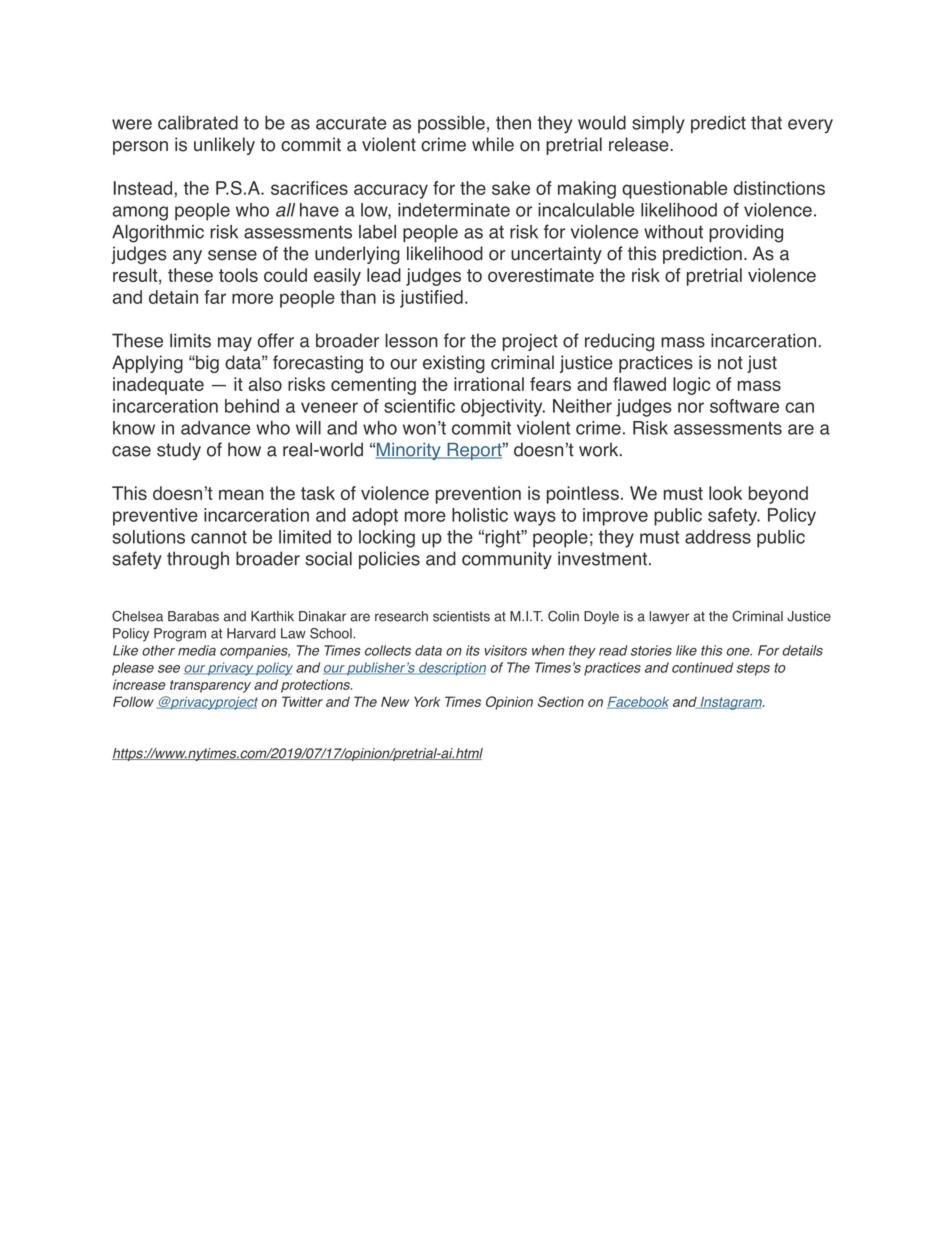 The height and width of the image is (1233, 952). What do you see at coordinates (731, 703) in the image?
I see `Instagram` at bounding box center [731, 703].
